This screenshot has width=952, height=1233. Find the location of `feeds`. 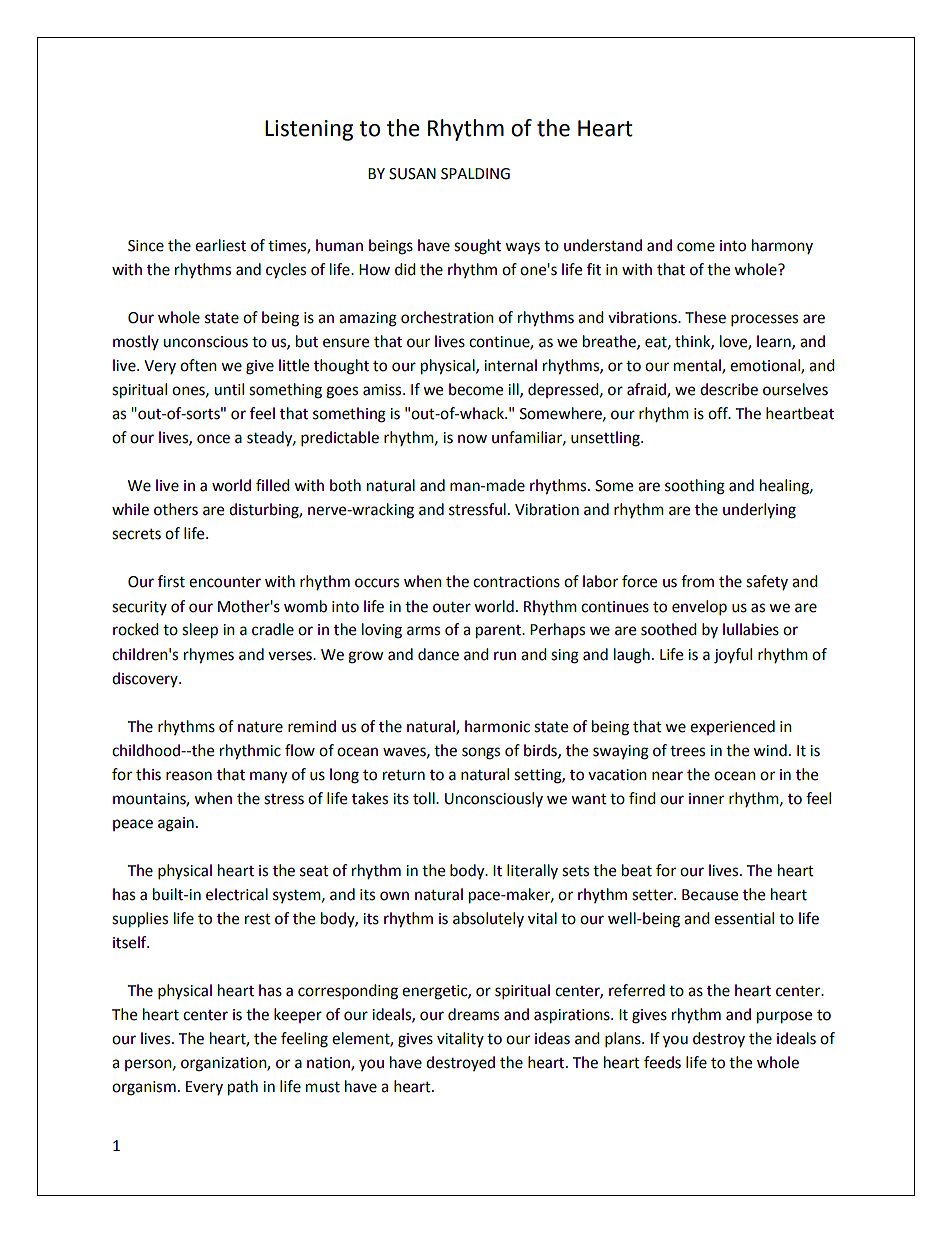

feeds is located at coordinates (662, 1062).
